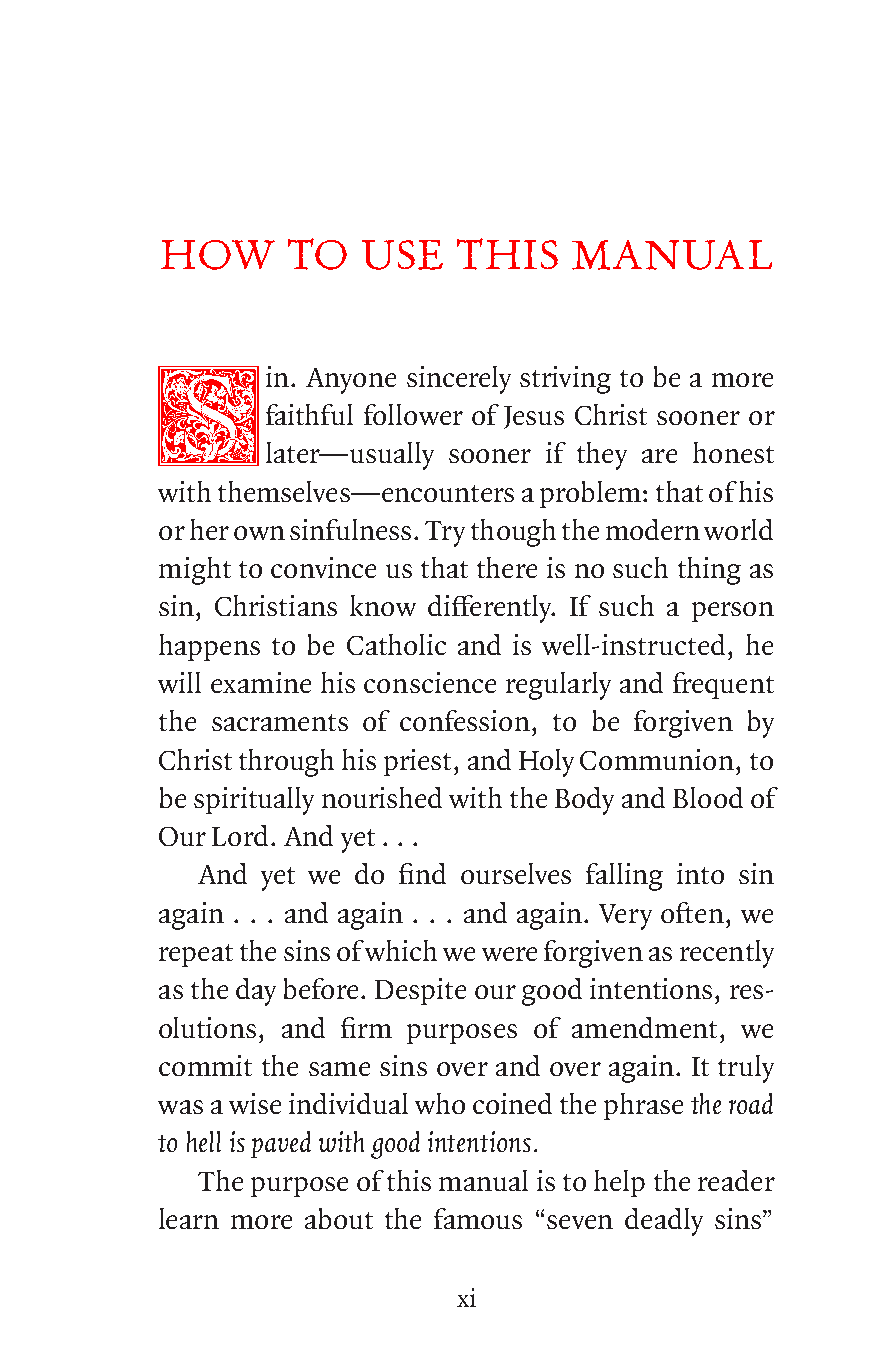 The width and height of the screenshot is (871, 1372). Describe the element at coordinates (509, 954) in the screenshot. I see `were` at that location.
